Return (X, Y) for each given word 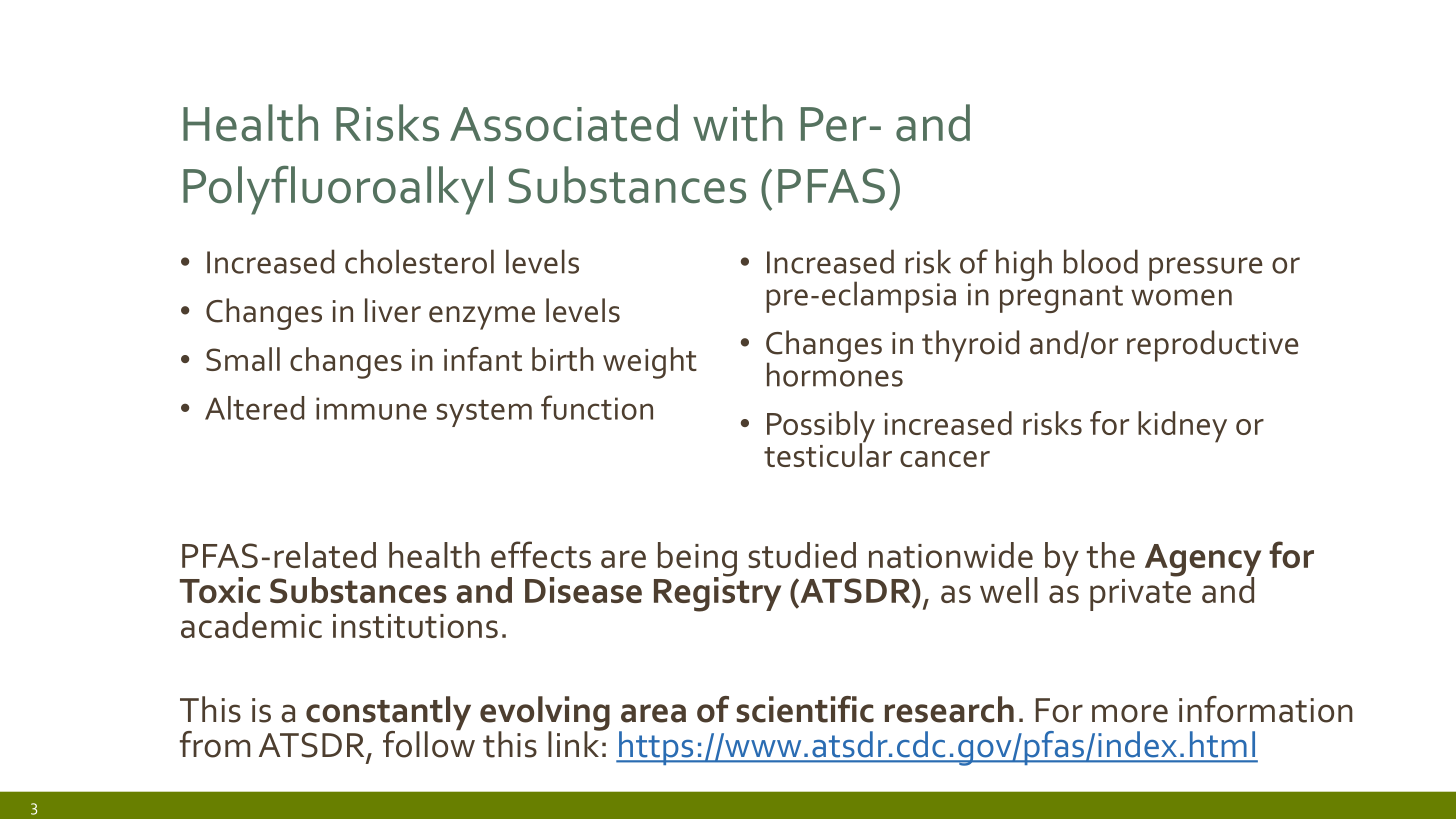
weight (650, 363)
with (738, 123)
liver (393, 310)
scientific (805, 709)
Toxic (220, 590)
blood (1101, 261)
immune (371, 408)
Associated (564, 123)
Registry (717, 593)
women (1181, 297)
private (1140, 593)
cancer (945, 459)
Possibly (821, 428)
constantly (388, 714)
